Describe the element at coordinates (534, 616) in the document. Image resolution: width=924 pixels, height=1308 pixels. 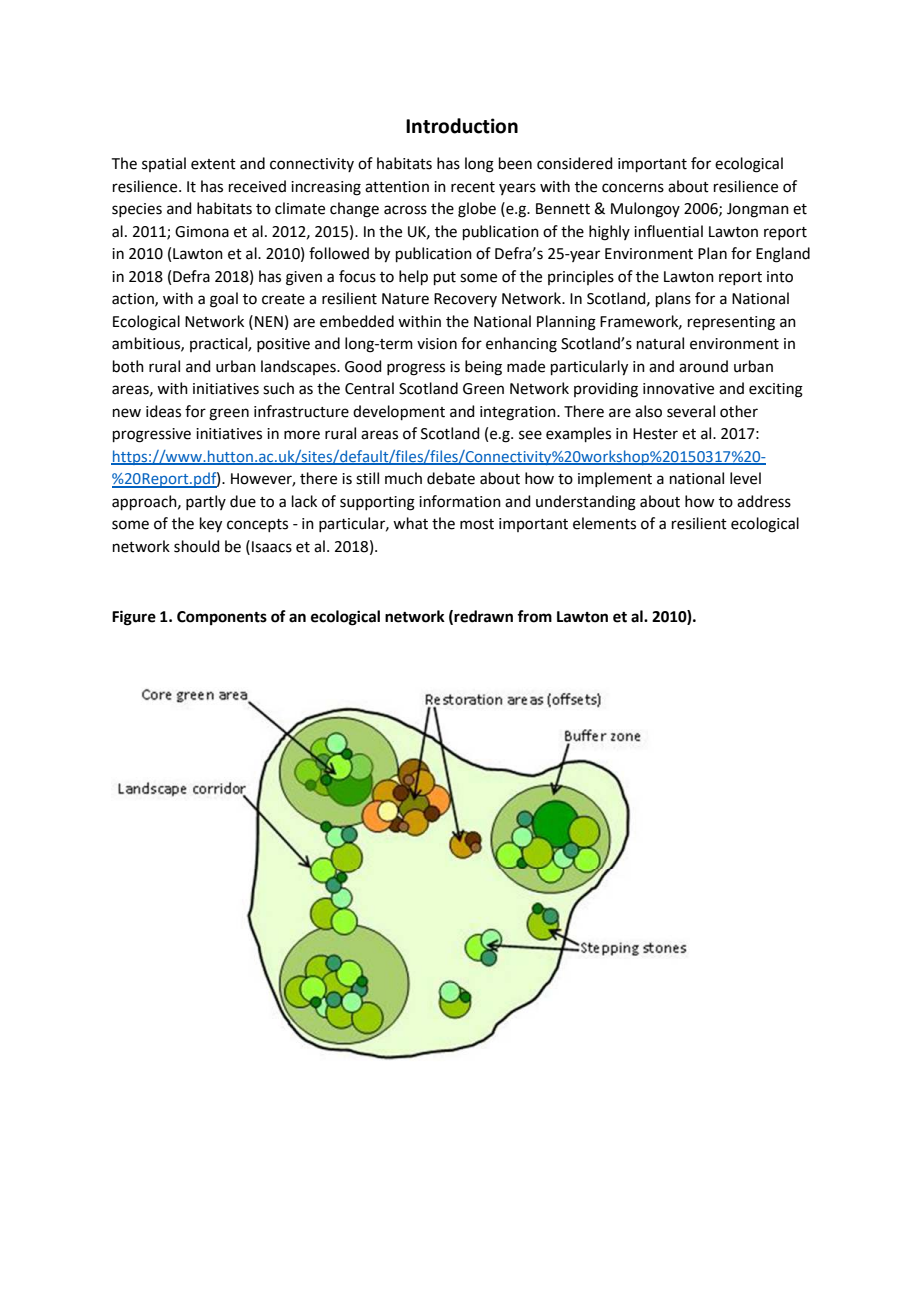
I see `from` at that location.
